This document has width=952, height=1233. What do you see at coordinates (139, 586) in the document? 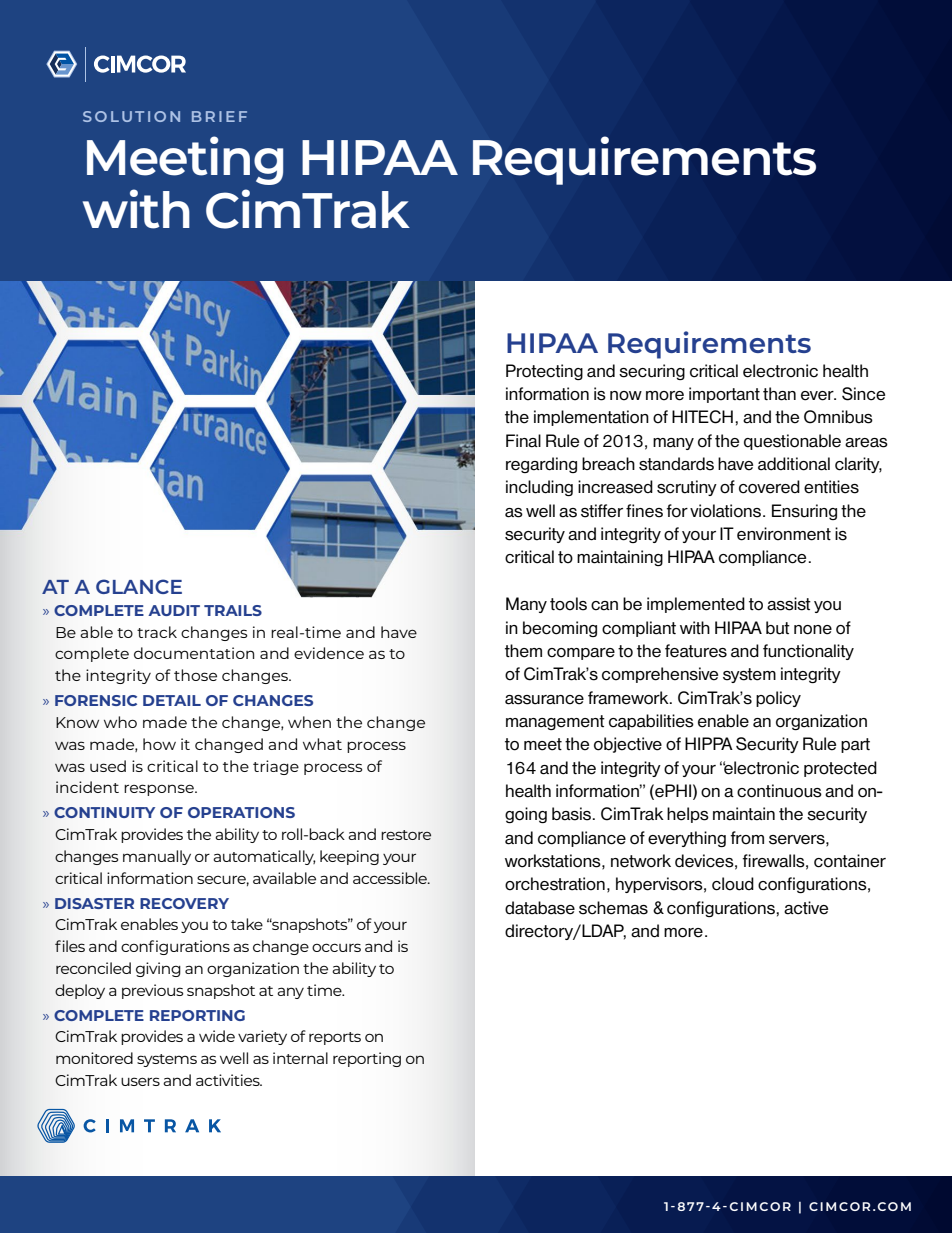
I see `GLANCE` at bounding box center [139, 586].
